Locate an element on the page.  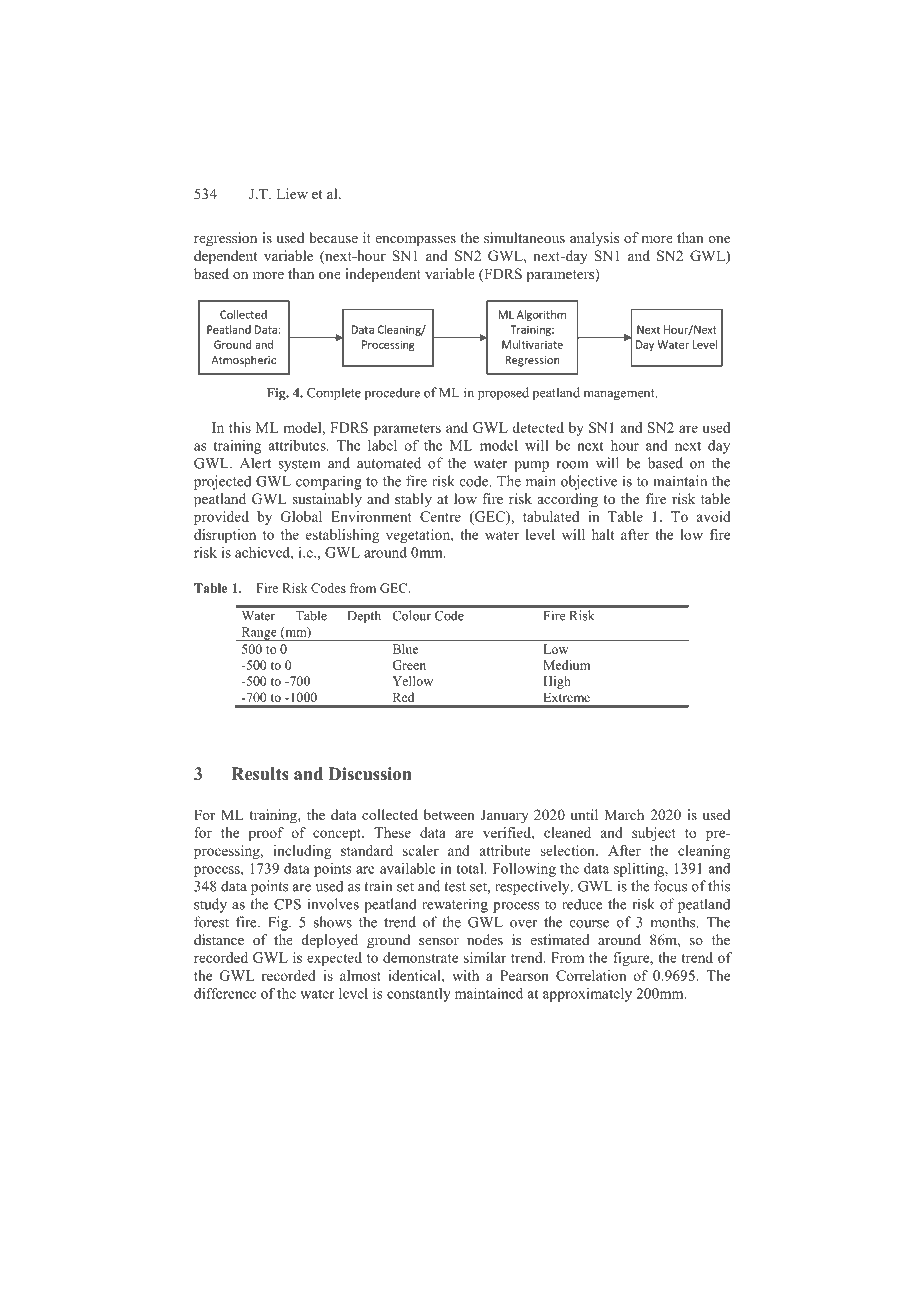
Range is located at coordinates (259, 634).
